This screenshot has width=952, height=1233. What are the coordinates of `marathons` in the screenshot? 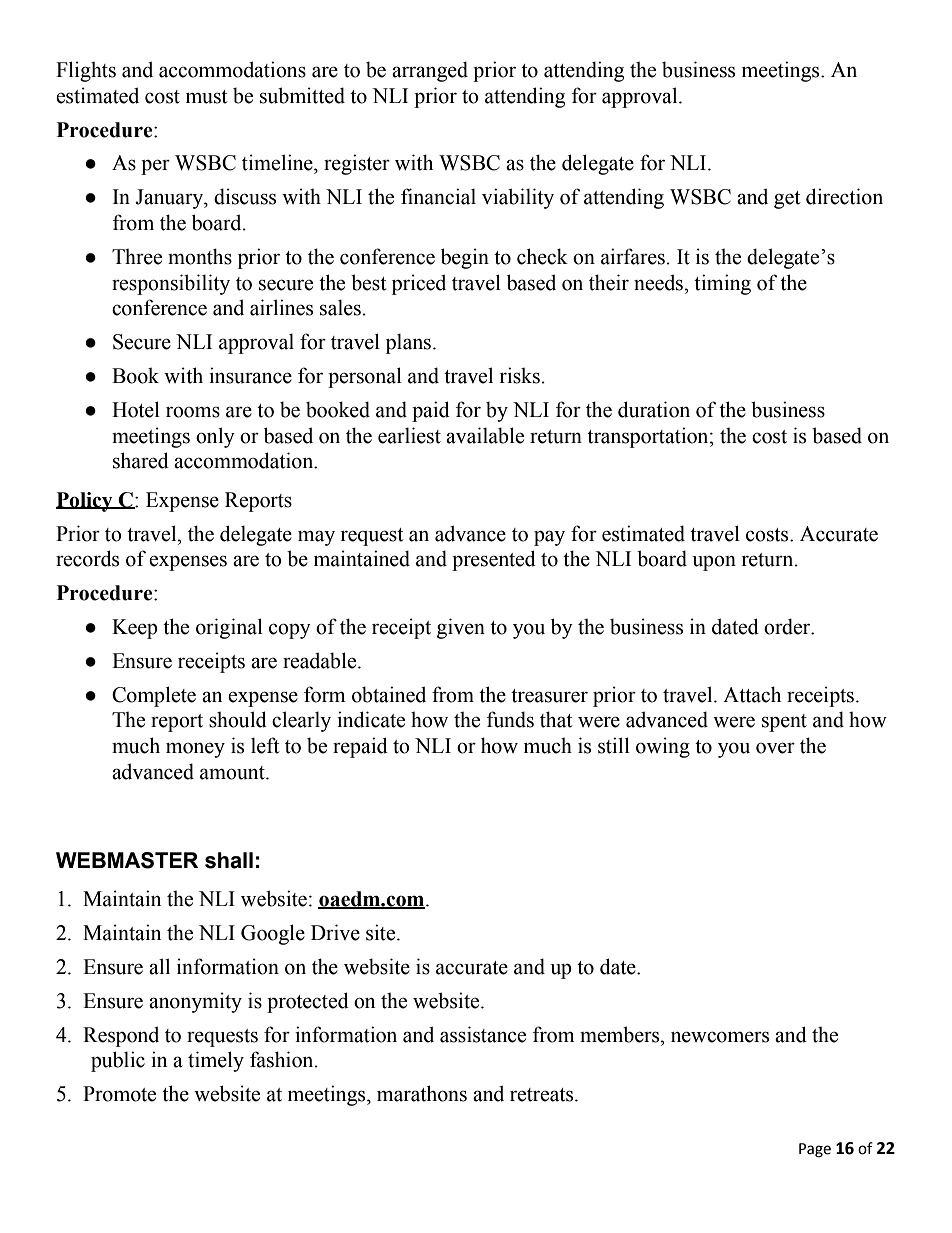 It's located at (422, 1093).
